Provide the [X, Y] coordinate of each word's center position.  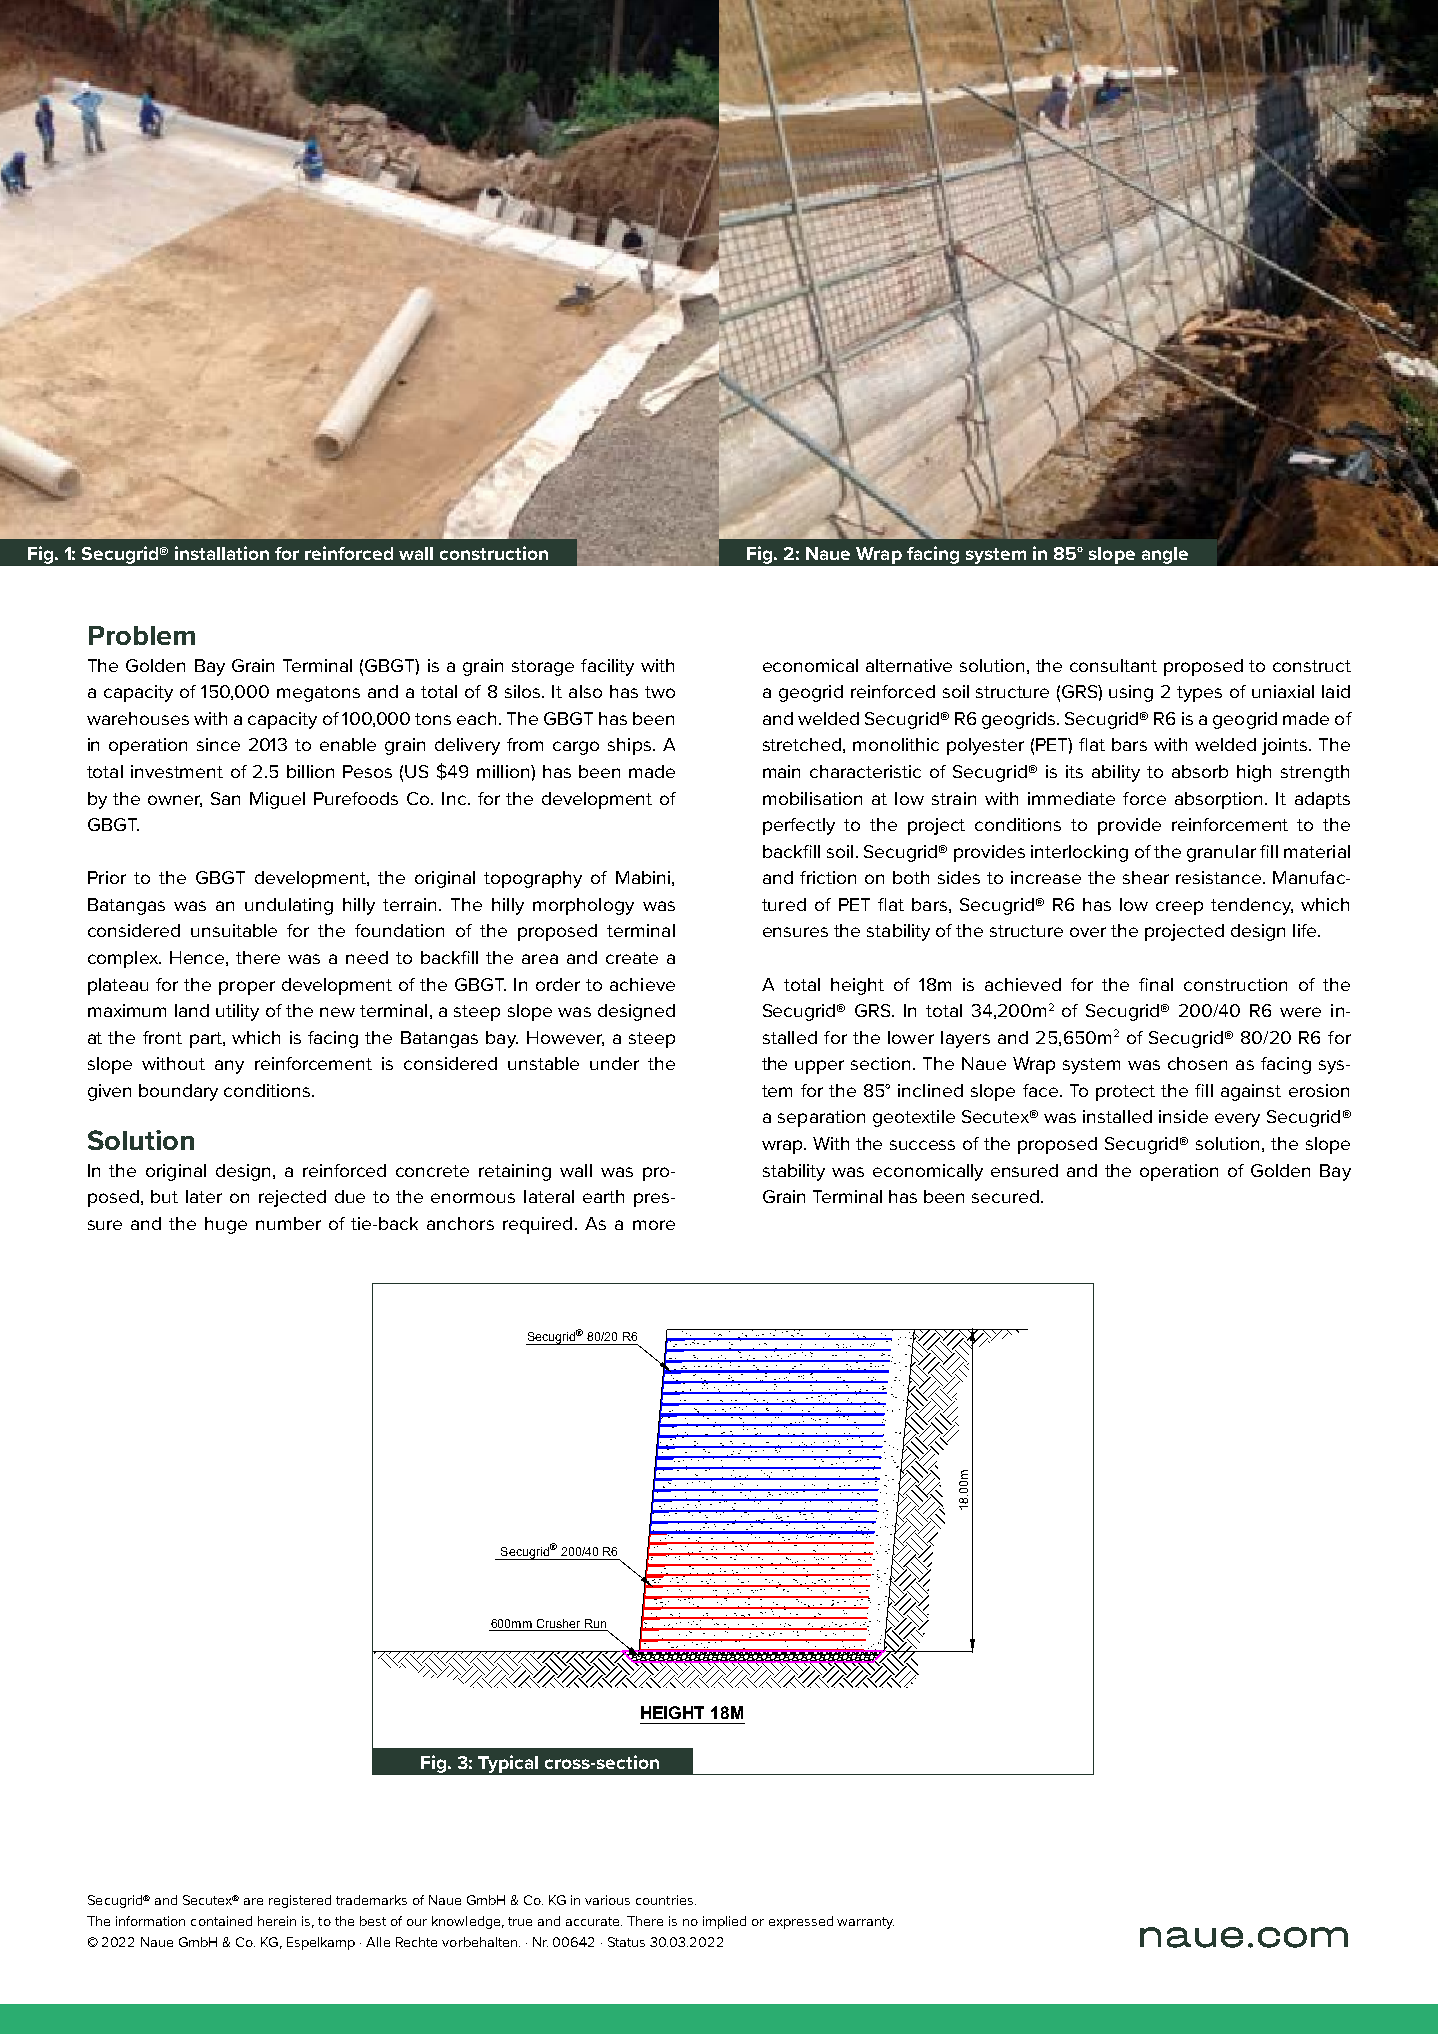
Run [595, 1625]
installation [222, 553]
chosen [1197, 1063]
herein [277, 1921]
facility [607, 667]
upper [819, 1067]
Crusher [558, 1625]
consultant [1113, 665]
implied [724, 1922]
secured [1005, 1196]
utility [237, 1012]
